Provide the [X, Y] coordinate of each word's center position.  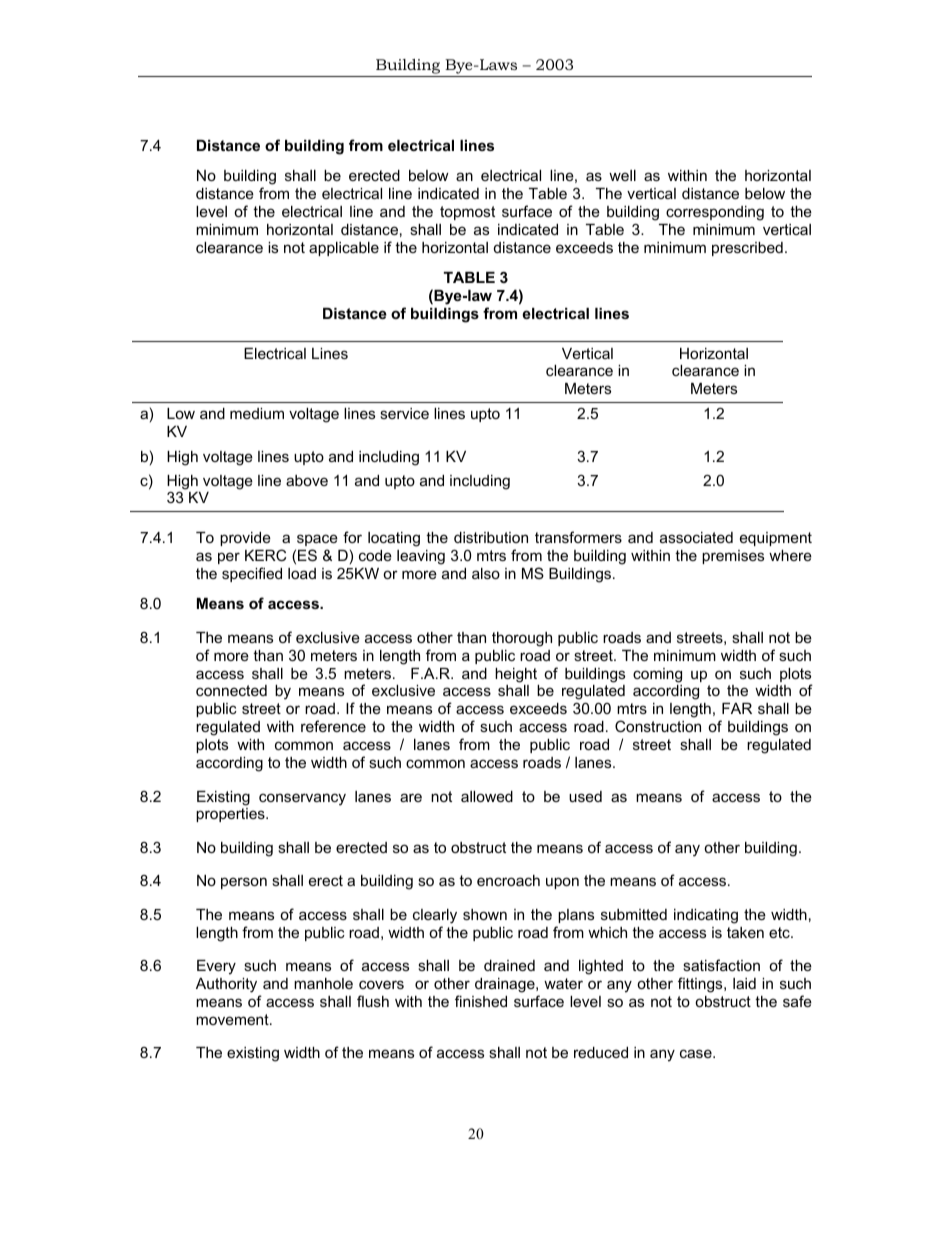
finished [481, 1001]
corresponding [715, 213]
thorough [522, 639]
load [302, 573]
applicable [344, 249]
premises [733, 557]
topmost [467, 213]
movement [233, 1019]
